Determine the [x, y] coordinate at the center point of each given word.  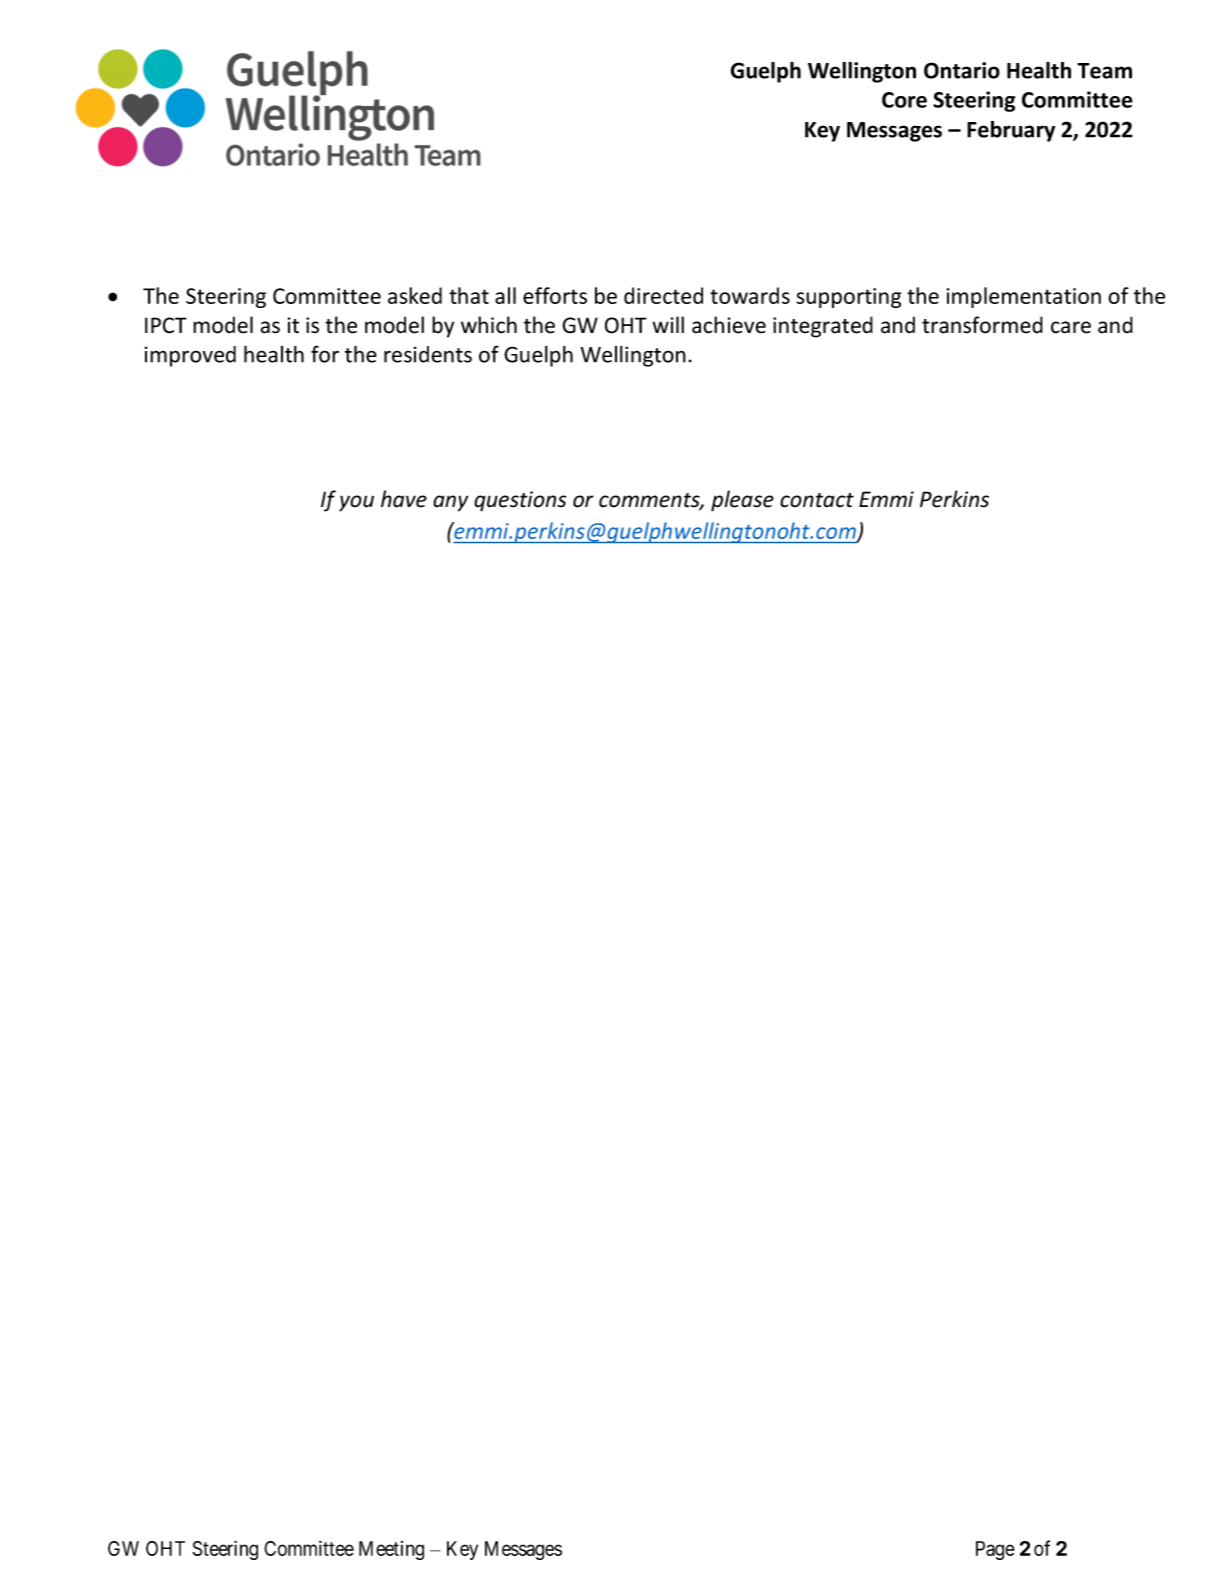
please [742, 501]
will [668, 324]
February [1011, 131]
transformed [982, 325]
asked [415, 295]
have [404, 499]
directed [663, 295]
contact [817, 500]
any [450, 503]
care [1071, 327]
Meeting [391, 1550]
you [356, 503]
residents [428, 354]
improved [190, 356]
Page [995, 1550]
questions [520, 501]
